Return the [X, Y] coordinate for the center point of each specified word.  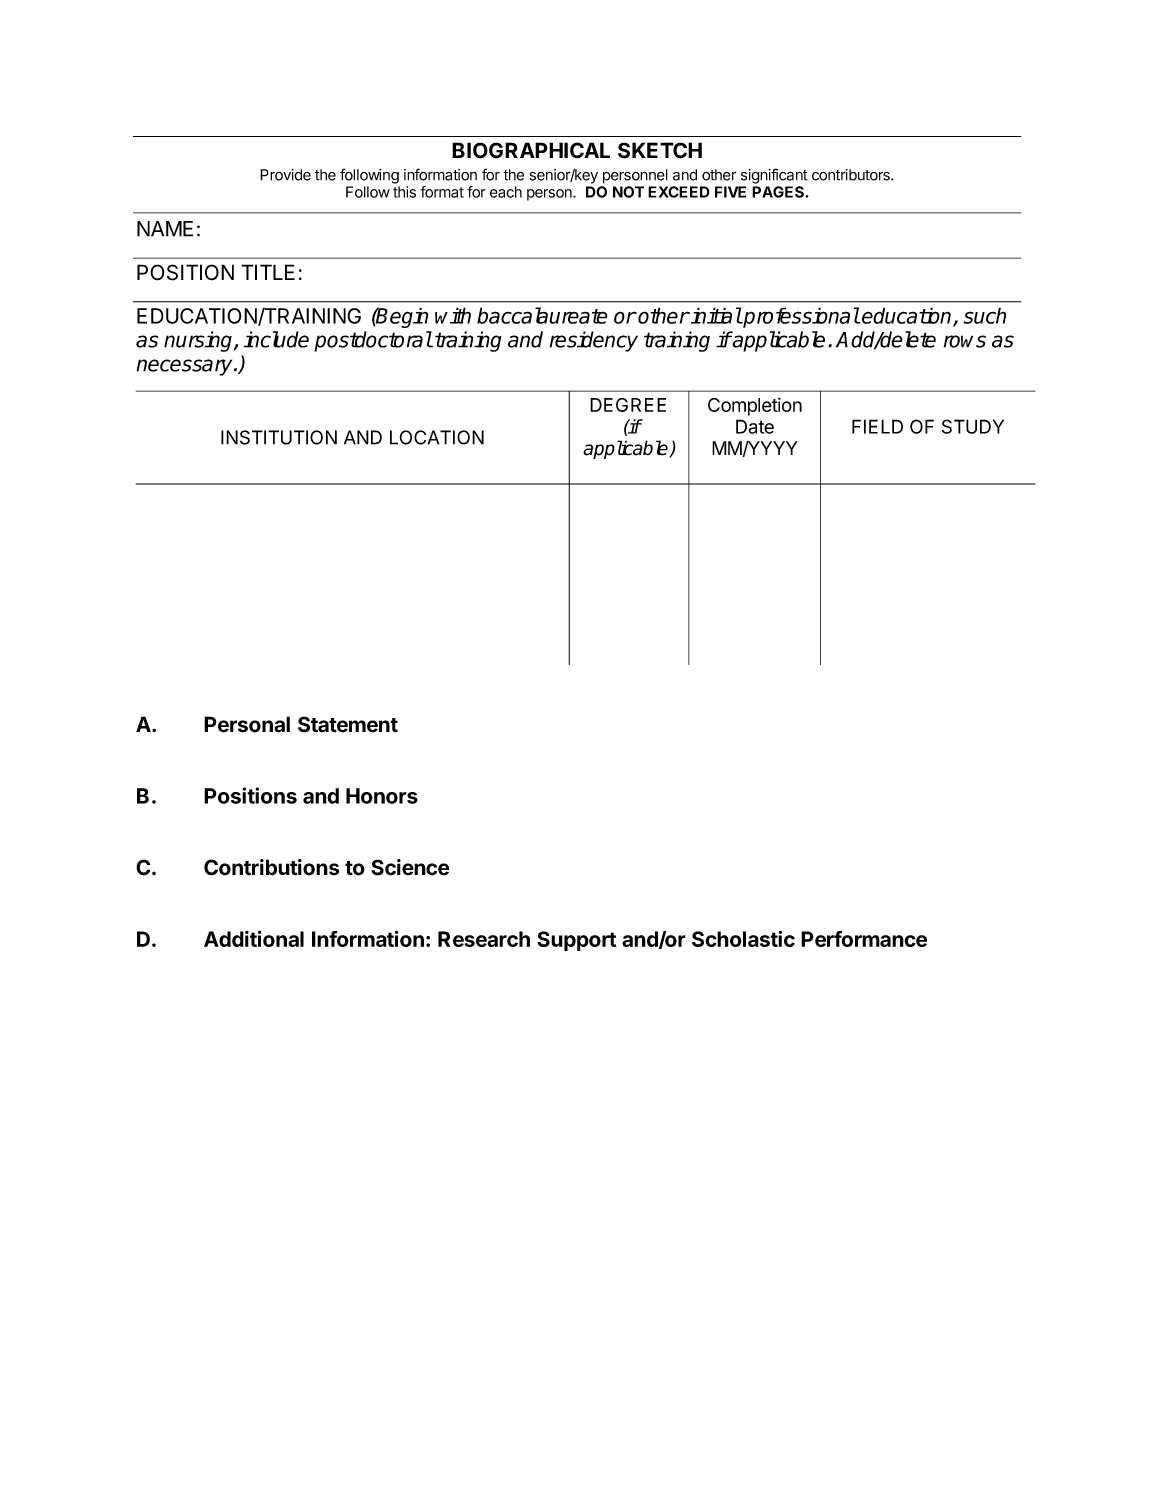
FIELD [877, 426]
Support [576, 941]
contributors [852, 175]
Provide [285, 175]
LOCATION [437, 437]
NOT [628, 192]
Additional [254, 938]
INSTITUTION [279, 437]
